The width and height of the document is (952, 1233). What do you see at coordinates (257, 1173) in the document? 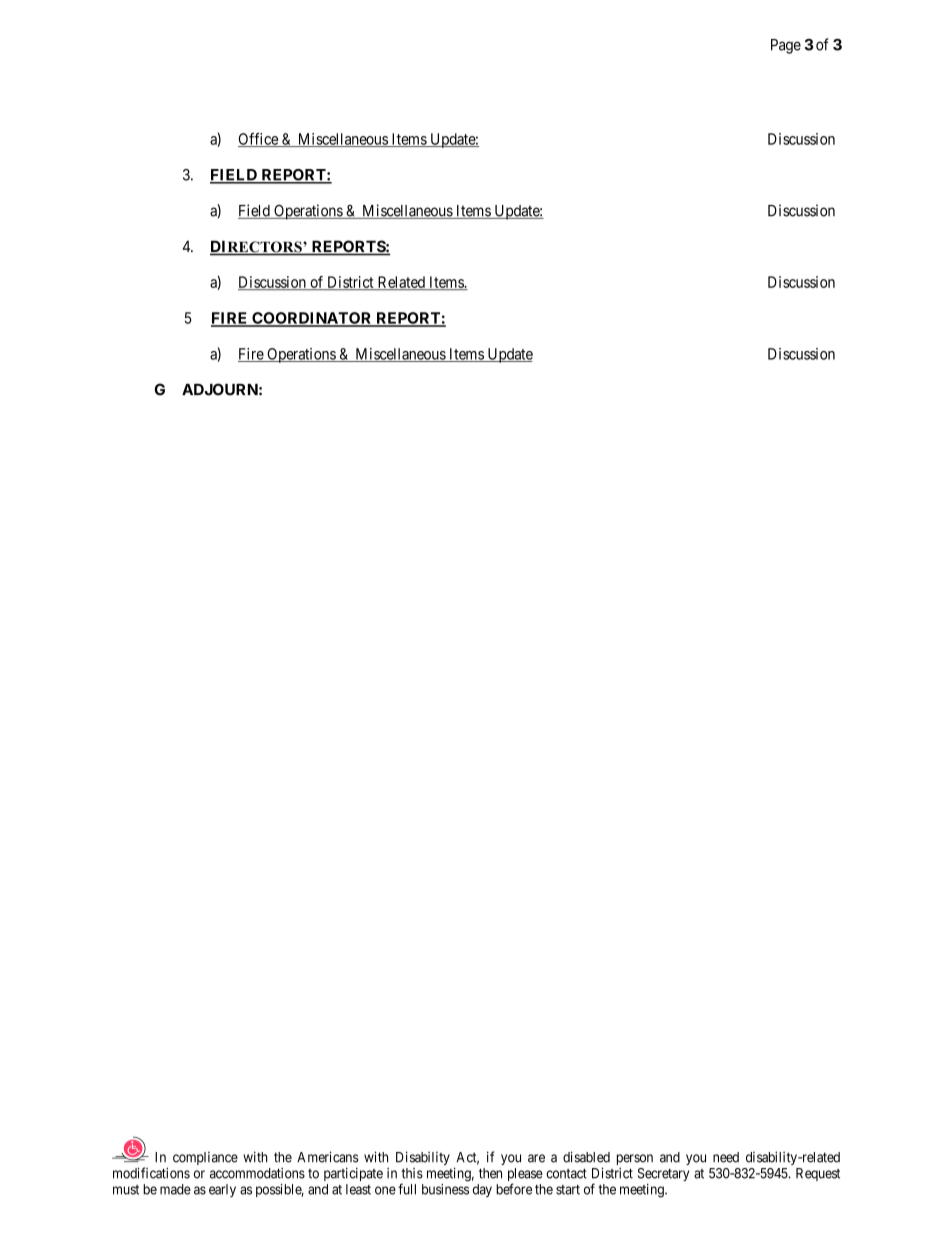
I see `accommodations` at bounding box center [257, 1173].
